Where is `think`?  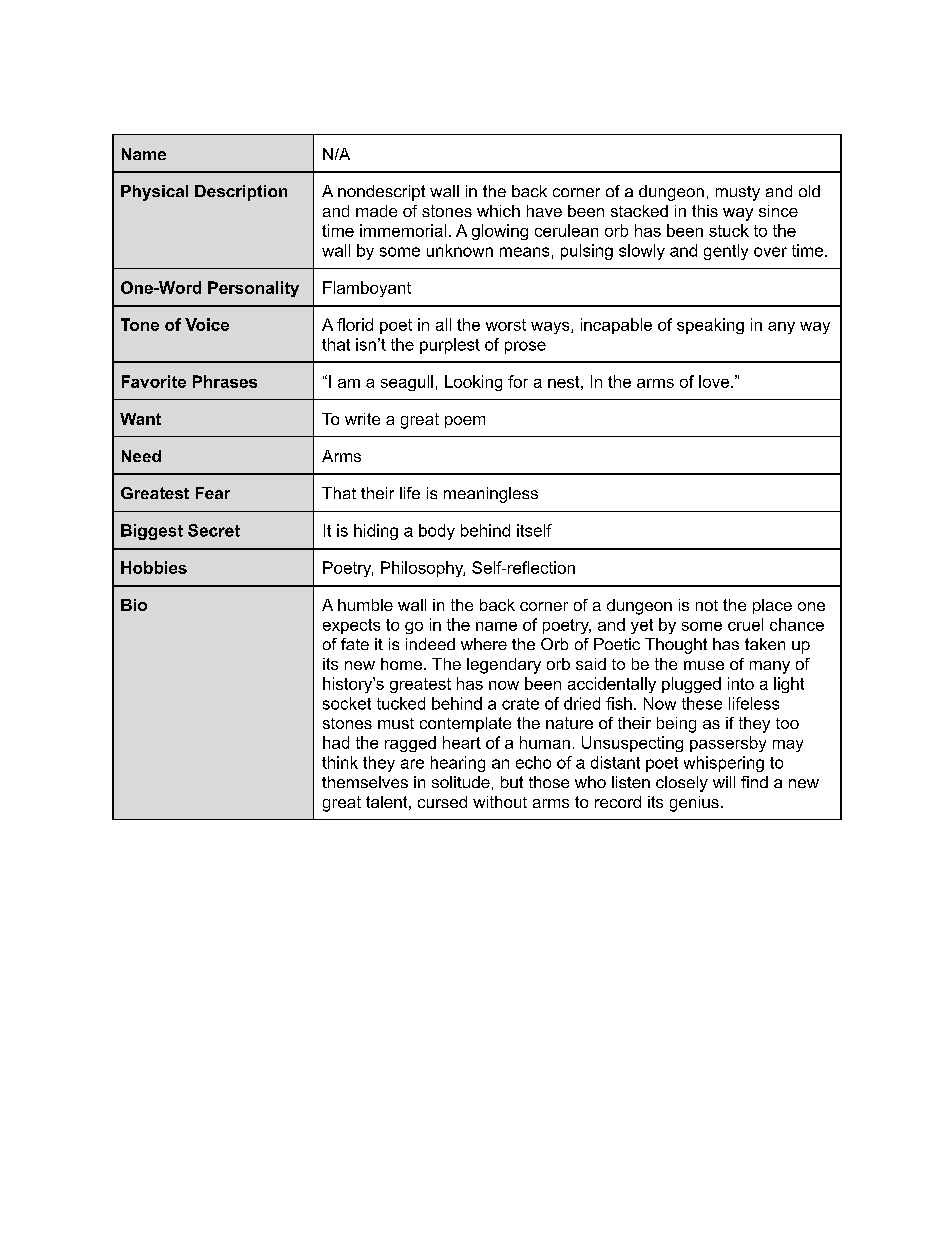
think is located at coordinates (340, 762).
